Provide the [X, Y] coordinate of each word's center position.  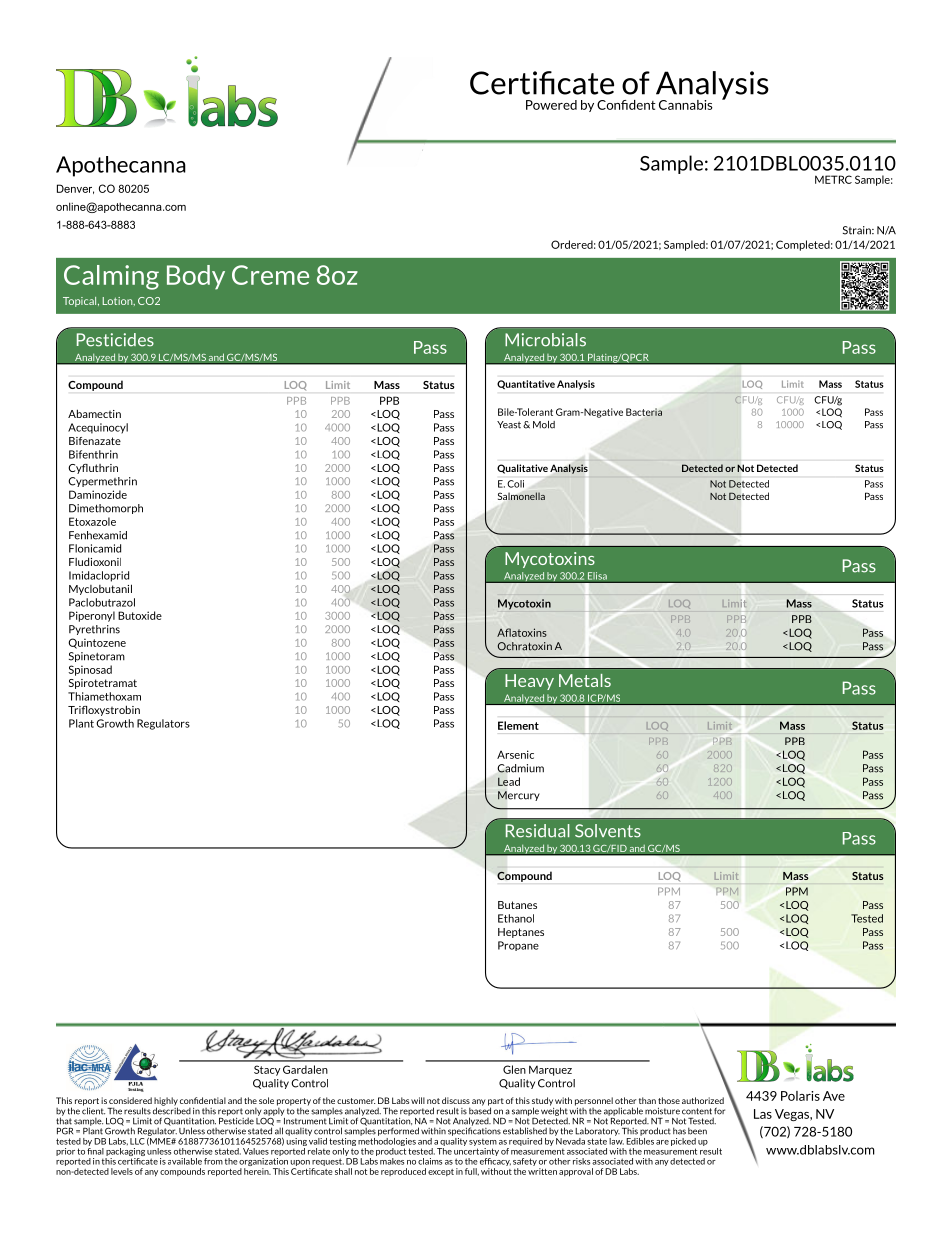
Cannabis [686, 105]
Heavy [529, 682]
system [483, 1142]
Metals [585, 680]
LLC [137, 1141]
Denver [75, 189]
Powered [551, 105]
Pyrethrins [94, 630]
